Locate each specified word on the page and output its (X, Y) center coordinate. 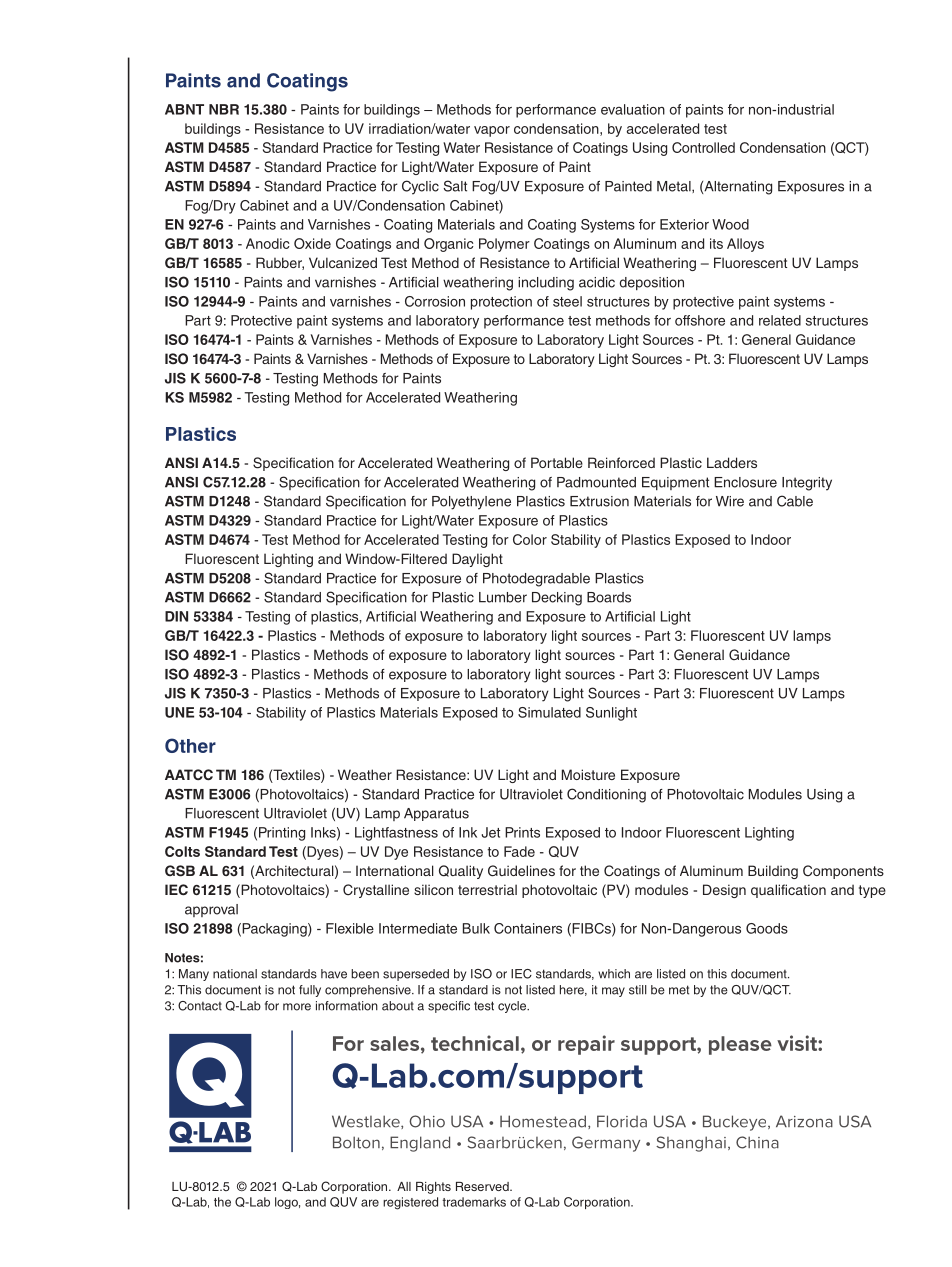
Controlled (703, 147)
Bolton (356, 1142)
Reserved (483, 1186)
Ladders (732, 462)
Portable (557, 462)
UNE (179, 712)
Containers (528, 928)
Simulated (549, 712)
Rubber (280, 263)
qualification (788, 891)
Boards (609, 597)
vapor (492, 131)
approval (211, 910)
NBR (224, 109)
